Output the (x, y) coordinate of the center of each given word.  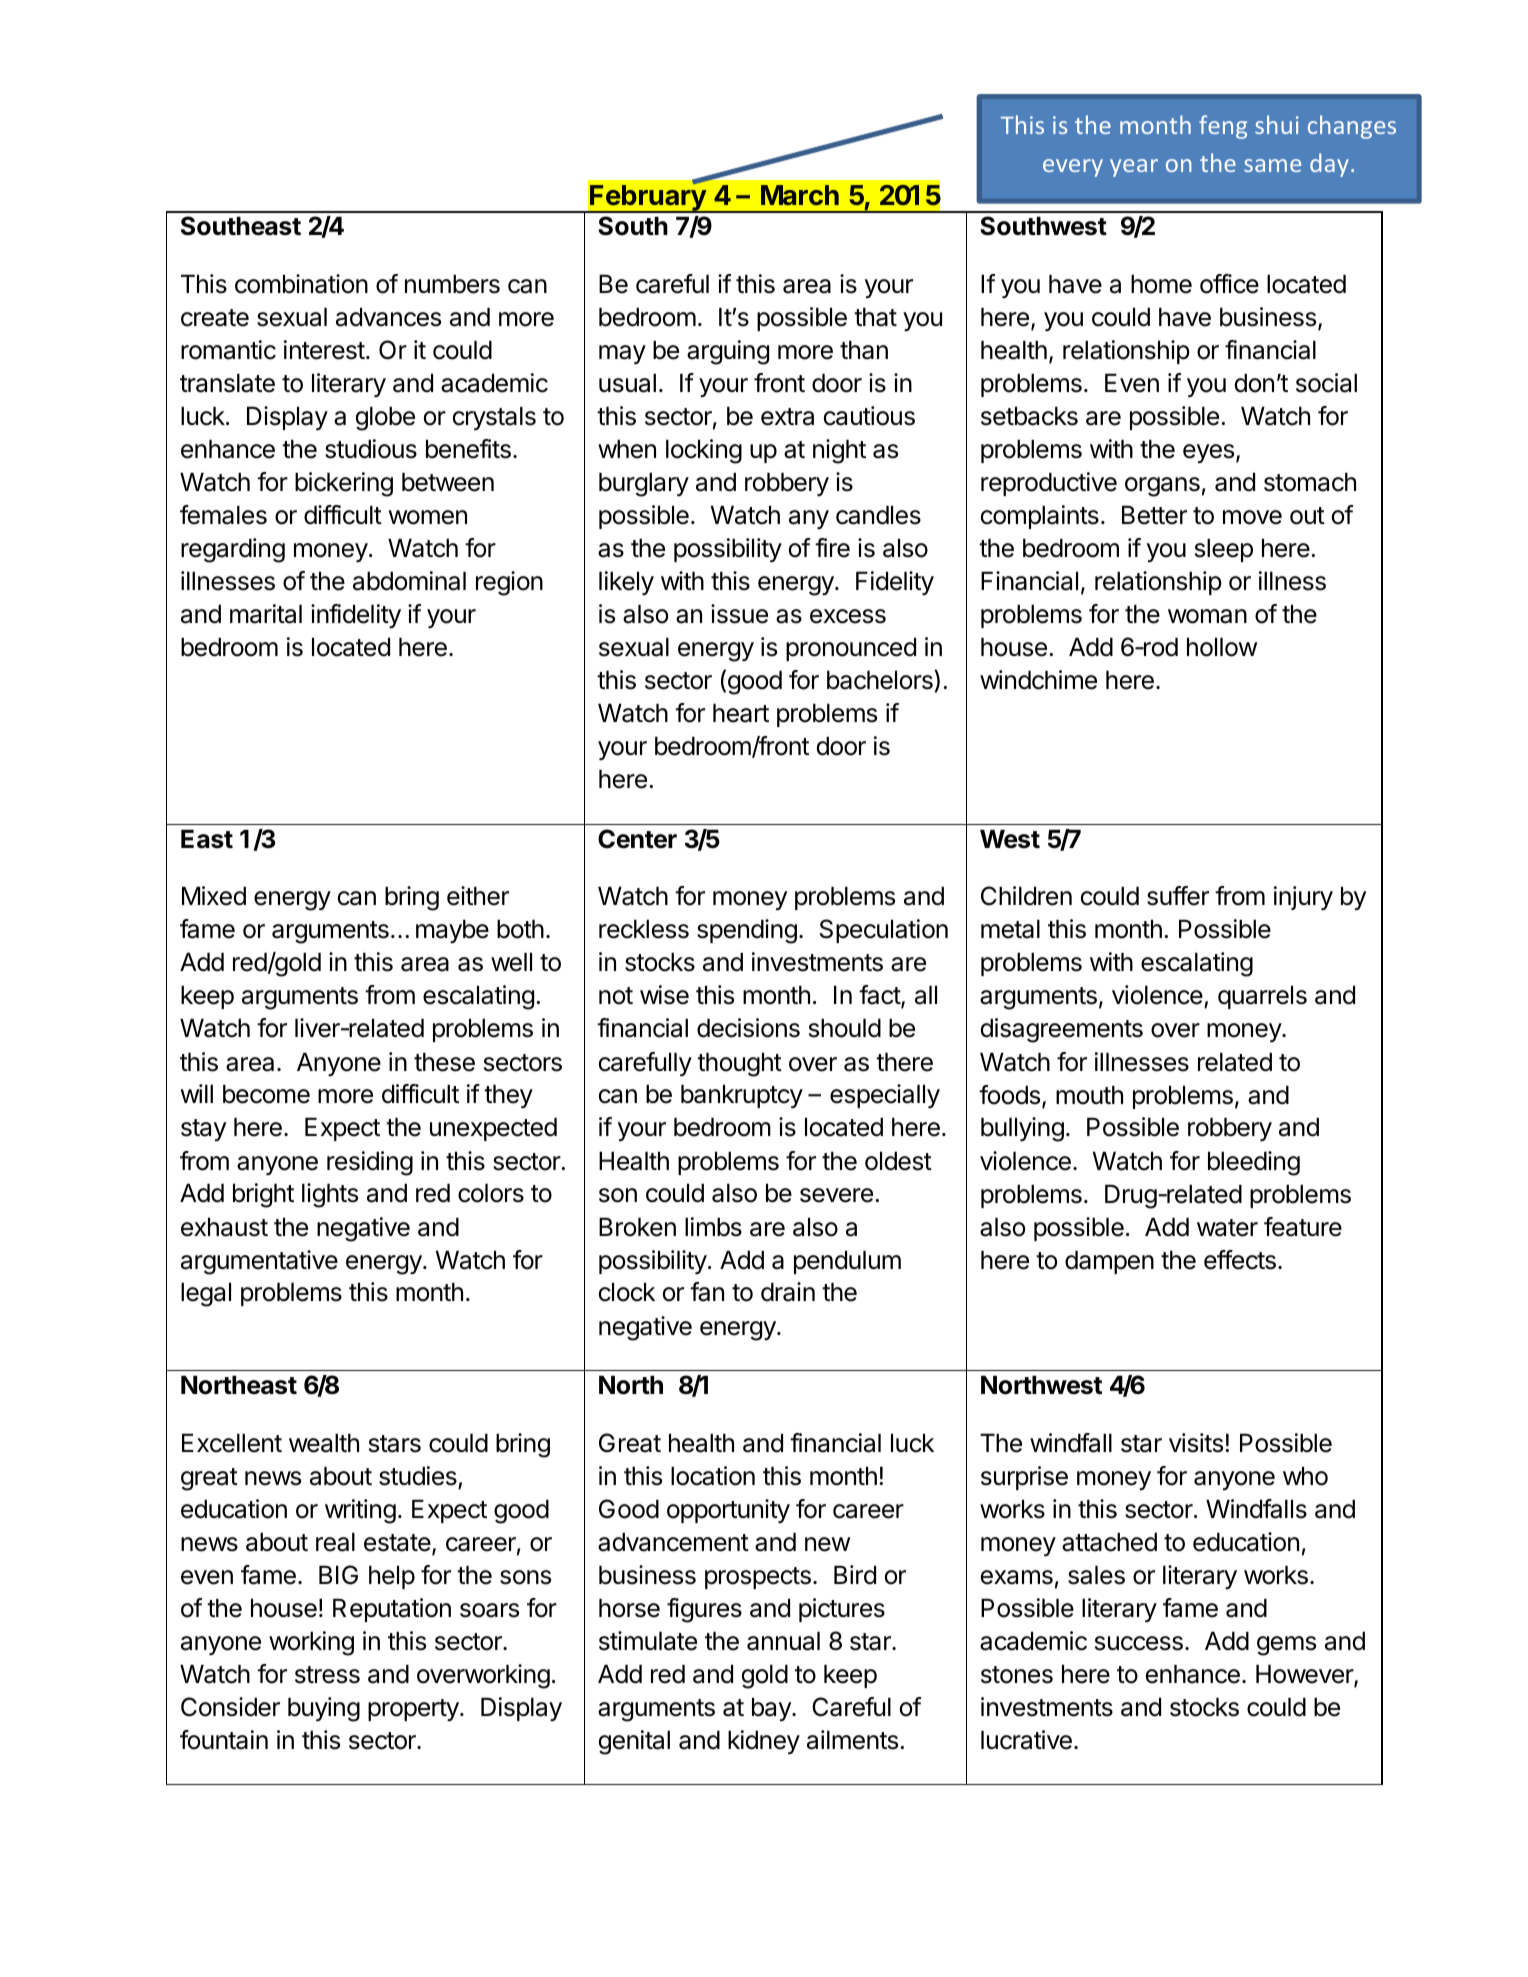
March (800, 195)
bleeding (1254, 1163)
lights (330, 1195)
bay (772, 1709)
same (1272, 165)
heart (741, 713)
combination (301, 284)
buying (324, 1709)
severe (836, 1195)
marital (266, 614)
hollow (1222, 647)
